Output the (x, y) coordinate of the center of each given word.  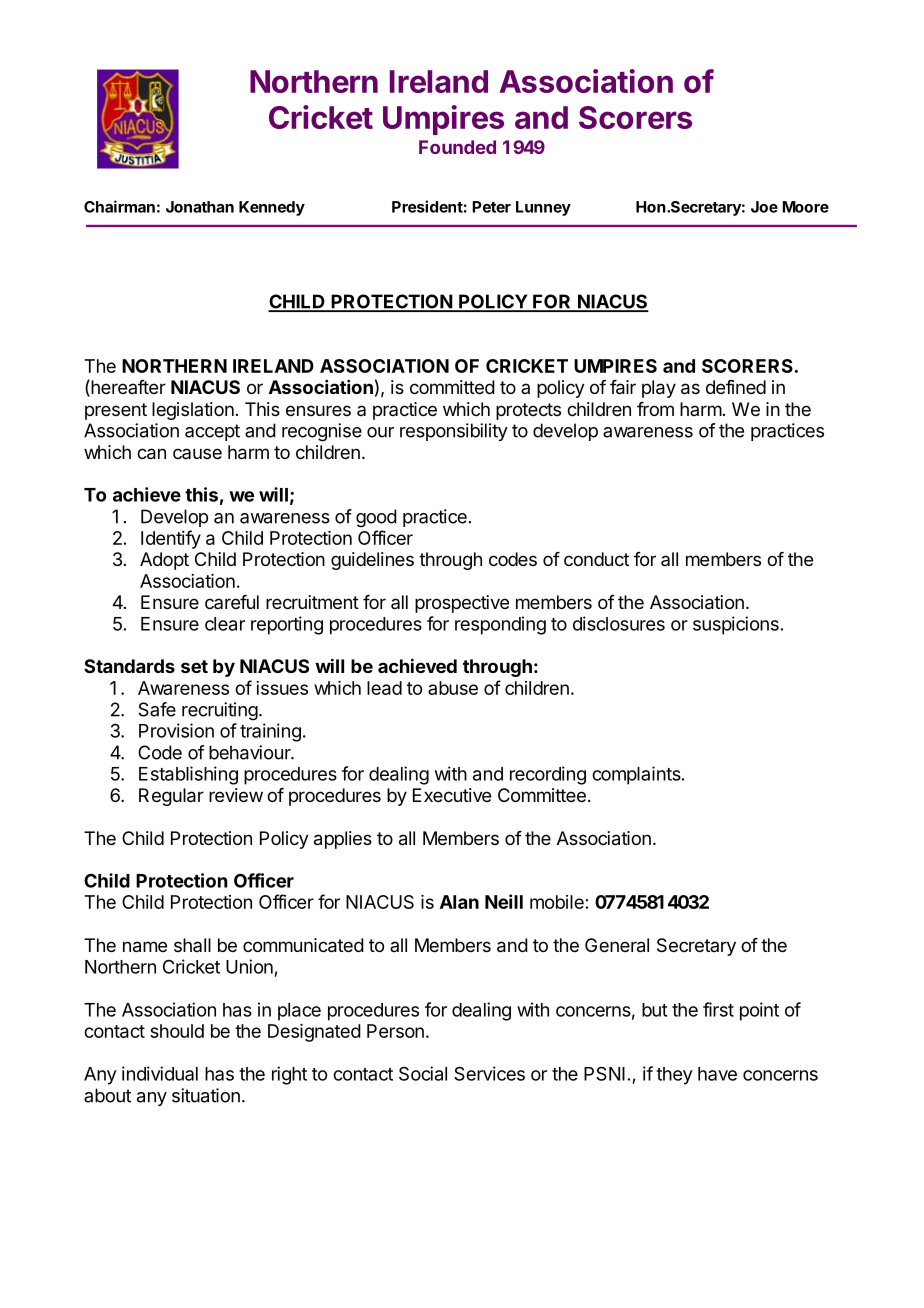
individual (160, 1073)
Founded (457, 147)
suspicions (736, 625)
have (717, 1074)
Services (489, 1073)
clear (225, 624)
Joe (764, 207)
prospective (462, 604)
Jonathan (200, 207)
